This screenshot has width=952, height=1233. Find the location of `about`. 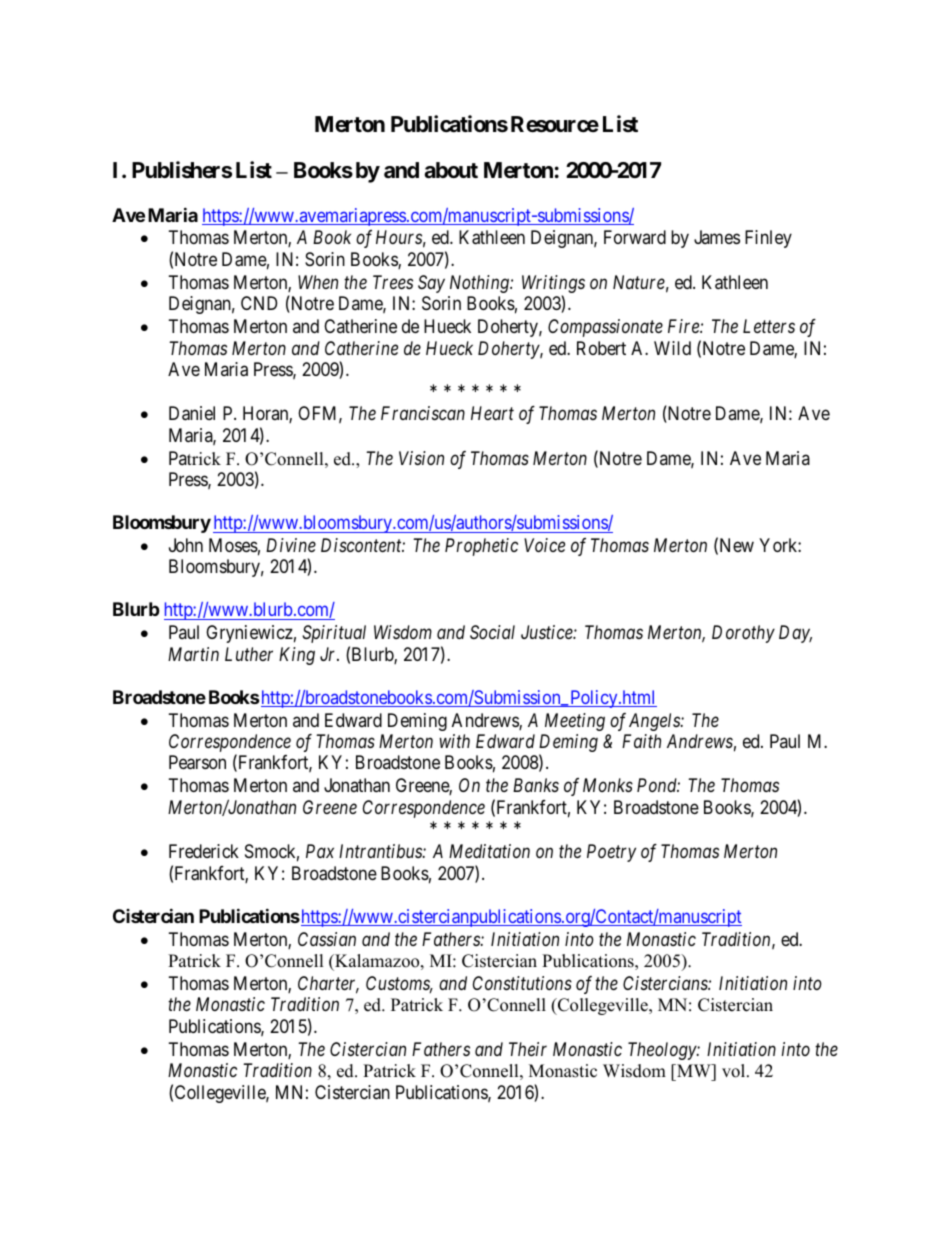

about is located at coordinates (451, 170).
